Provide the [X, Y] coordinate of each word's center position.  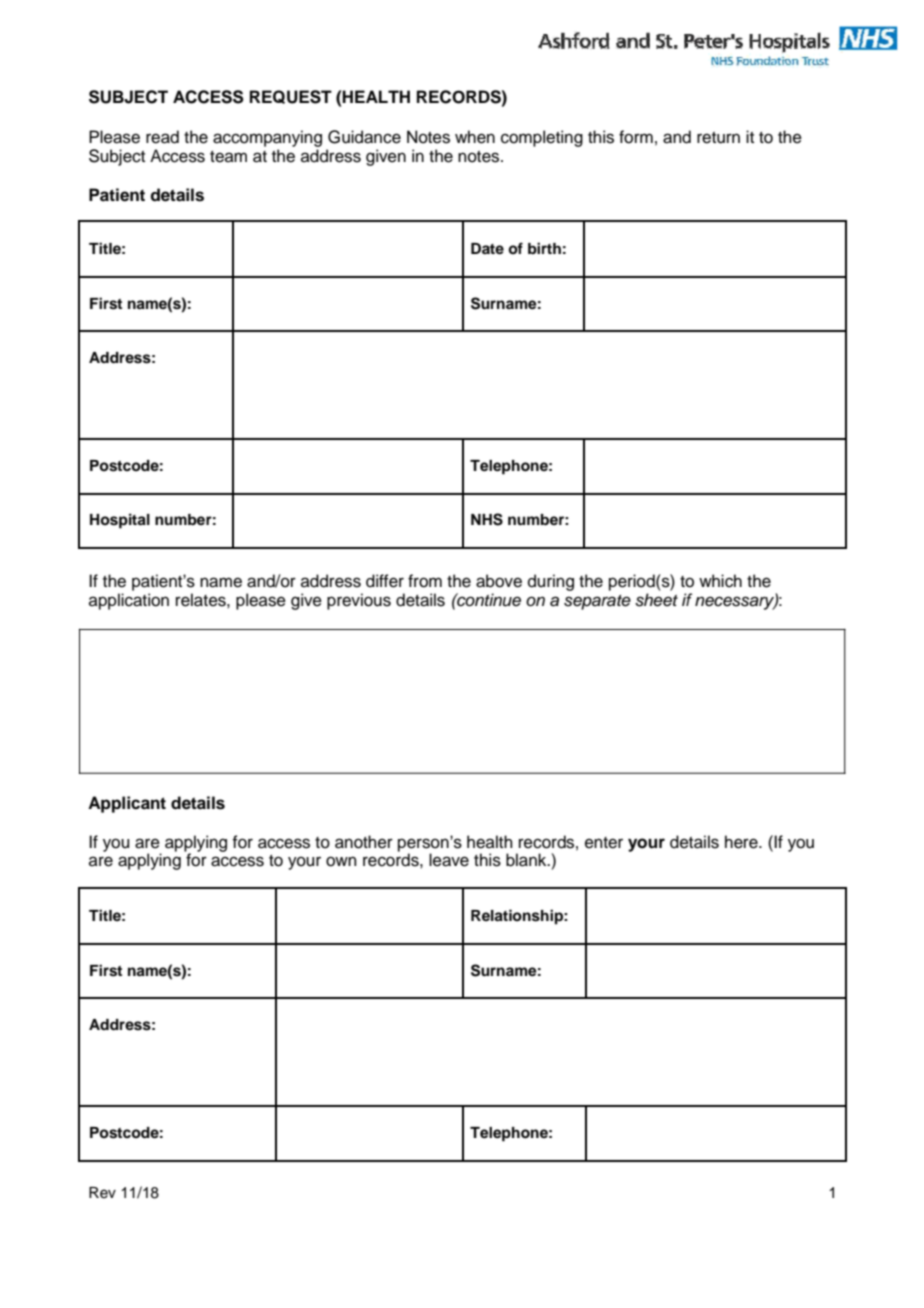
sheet [656, 600]
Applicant [127, 804]
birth [544, 248]
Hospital [120, 521]
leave [449, 860]
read [162, 137]
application [129, 601]
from [425, 581]
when [475, 137]
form [636, 137]
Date [487, 248]
